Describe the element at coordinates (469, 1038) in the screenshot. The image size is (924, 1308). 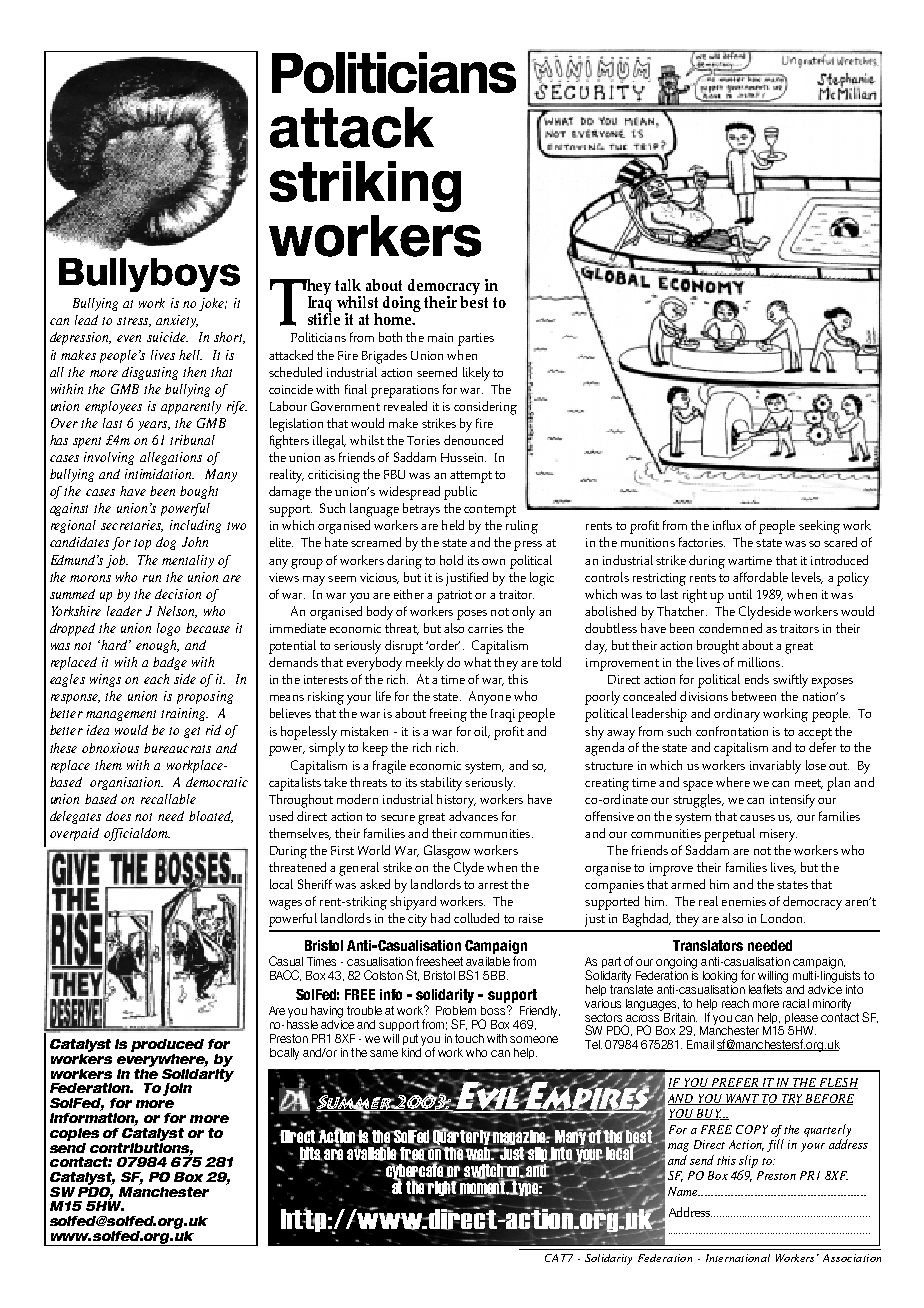
I see `touch` at that location.
